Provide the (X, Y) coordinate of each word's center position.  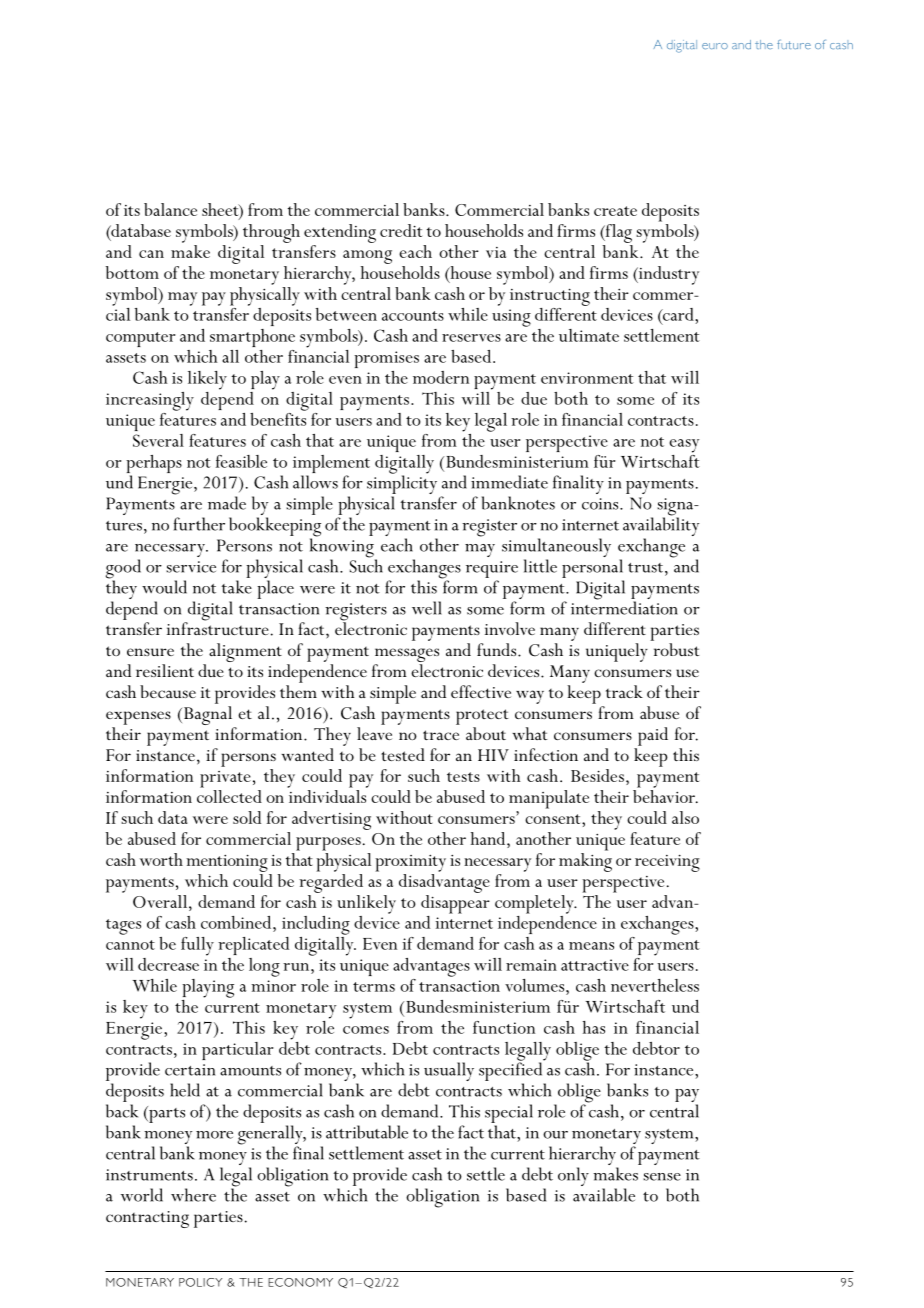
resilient (165, 670)
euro (715, 46)
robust (676, 649)
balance (170, 209)
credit (401, 230)
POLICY (200, 1282)
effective (481, 691)
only (573, 1176)
